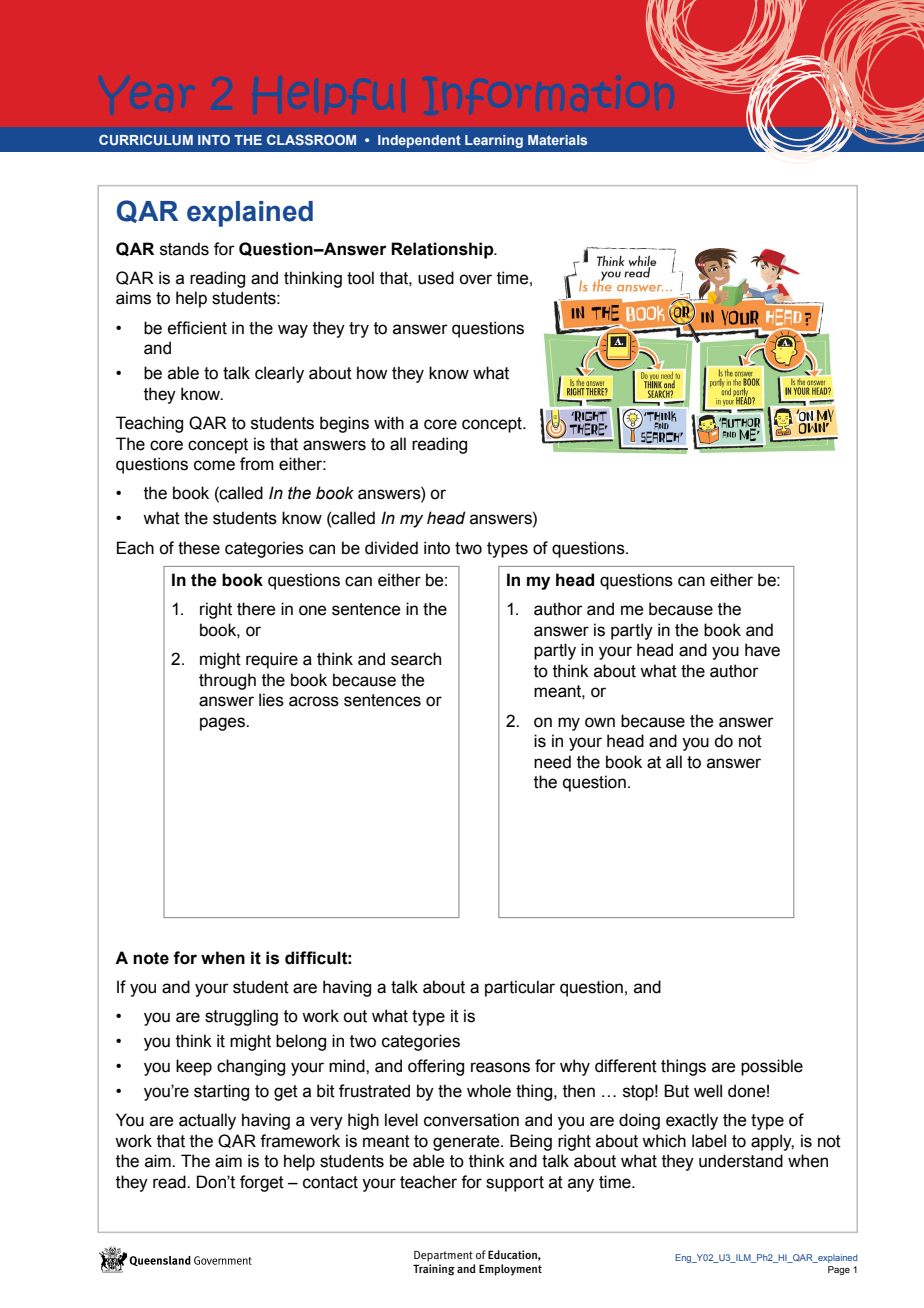 This document has width=924, height=1308. Describe the element at coordinates (416, 659) in the document. I see `search` at that location.
